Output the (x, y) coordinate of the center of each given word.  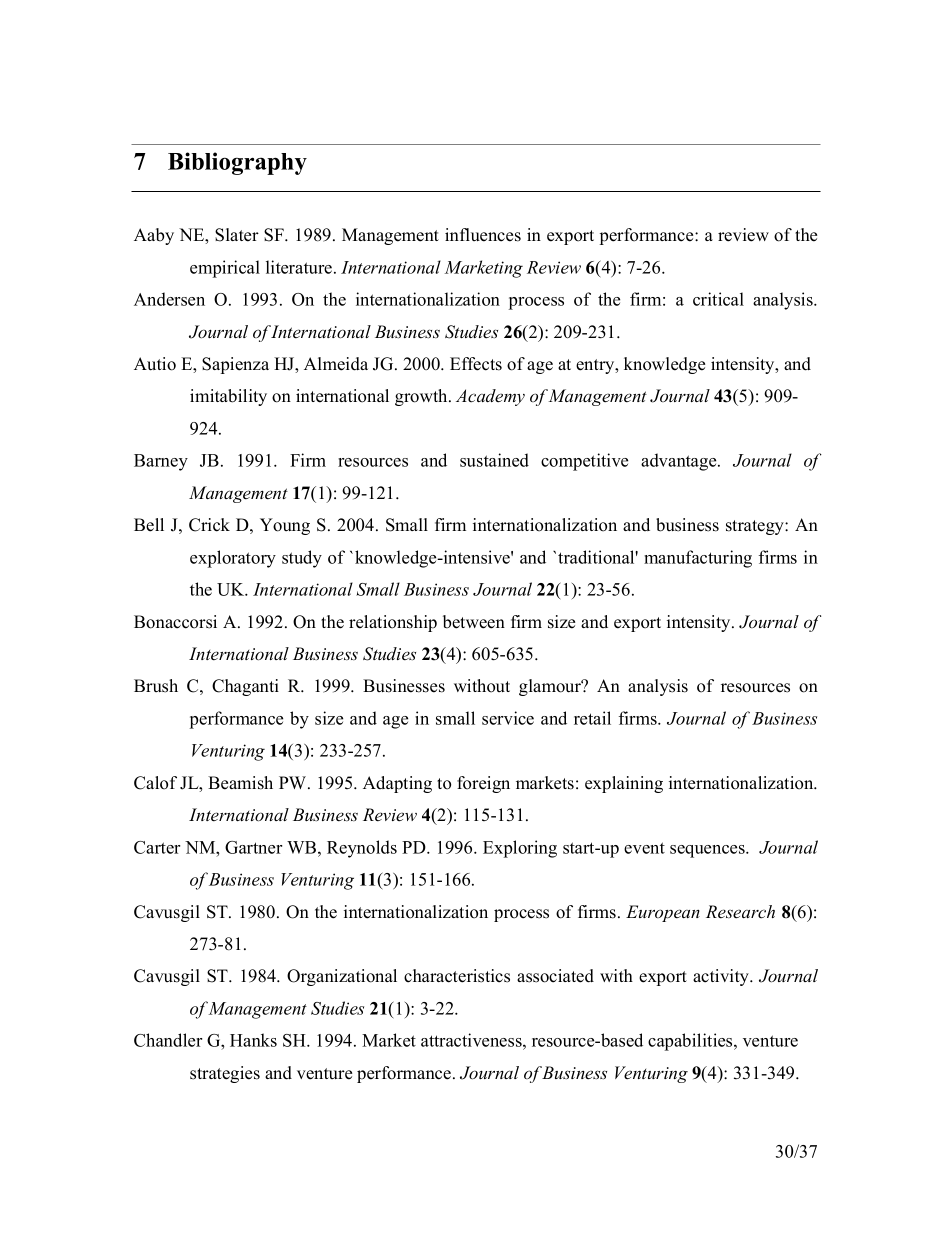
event (644, 848)
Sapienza (235, 365)
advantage (680, 462)
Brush (156, 686)
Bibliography (237, 163)
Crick (209, 525)
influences (483, 235)
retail (592, 718)
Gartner (253, 847)
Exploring (520, 849)
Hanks (253, 1040)
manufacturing (698, 559)
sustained (494, 460)
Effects (476, 364)
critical (718, 299)
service (508, 718)
